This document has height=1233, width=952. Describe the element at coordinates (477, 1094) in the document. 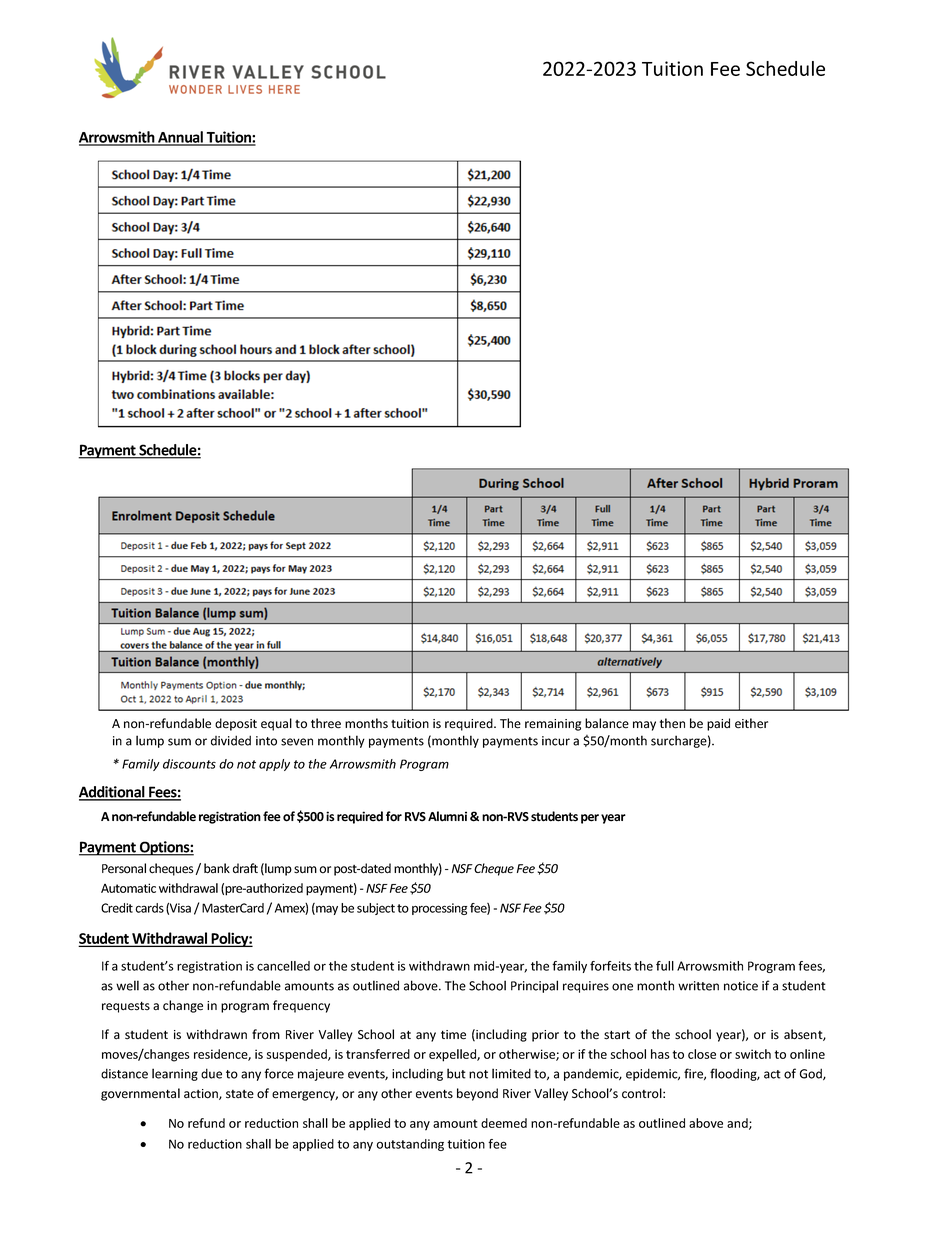

I see `beyond` at that location.
